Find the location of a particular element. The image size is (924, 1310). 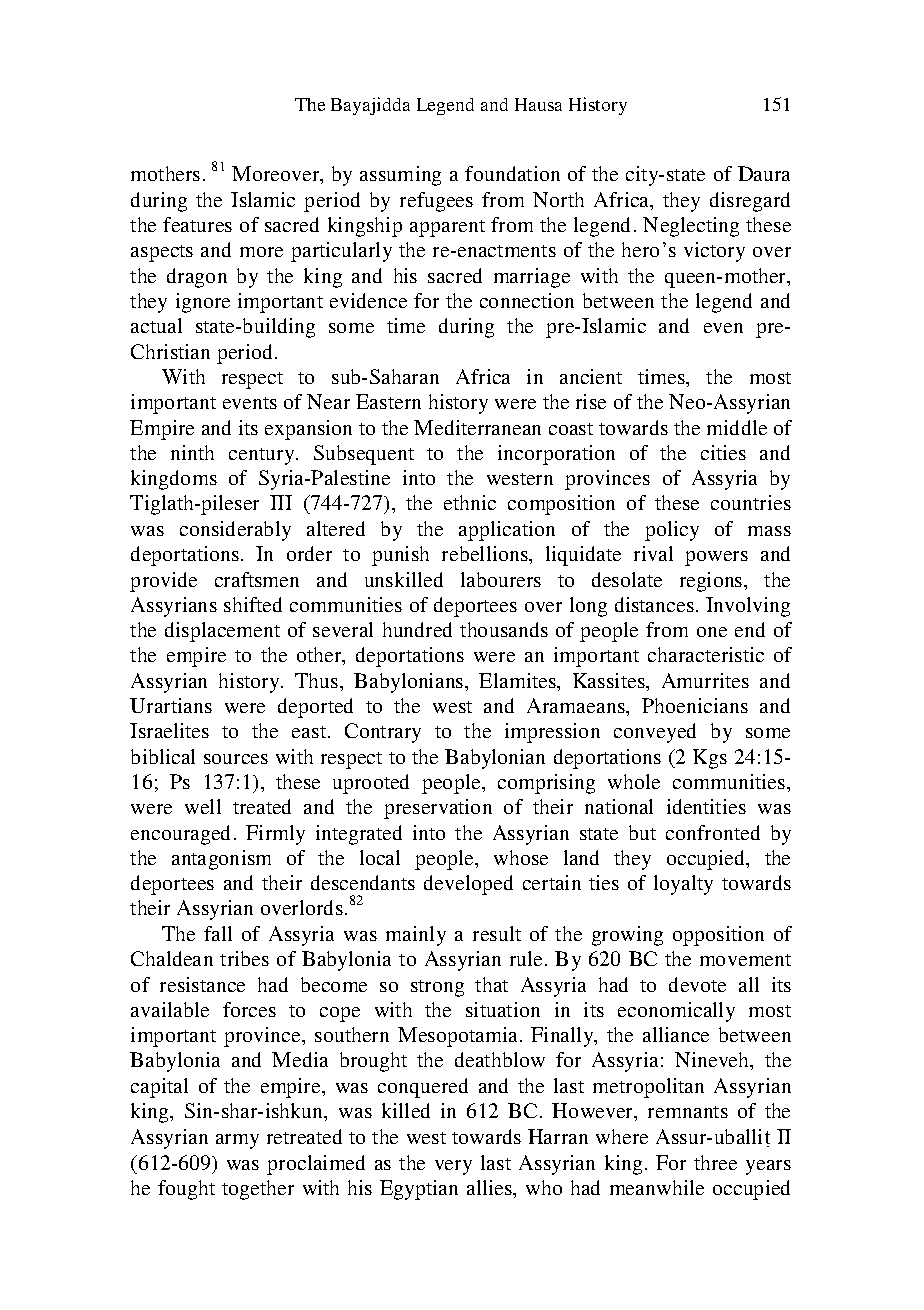

powers is located at coordinates (716, 558).
